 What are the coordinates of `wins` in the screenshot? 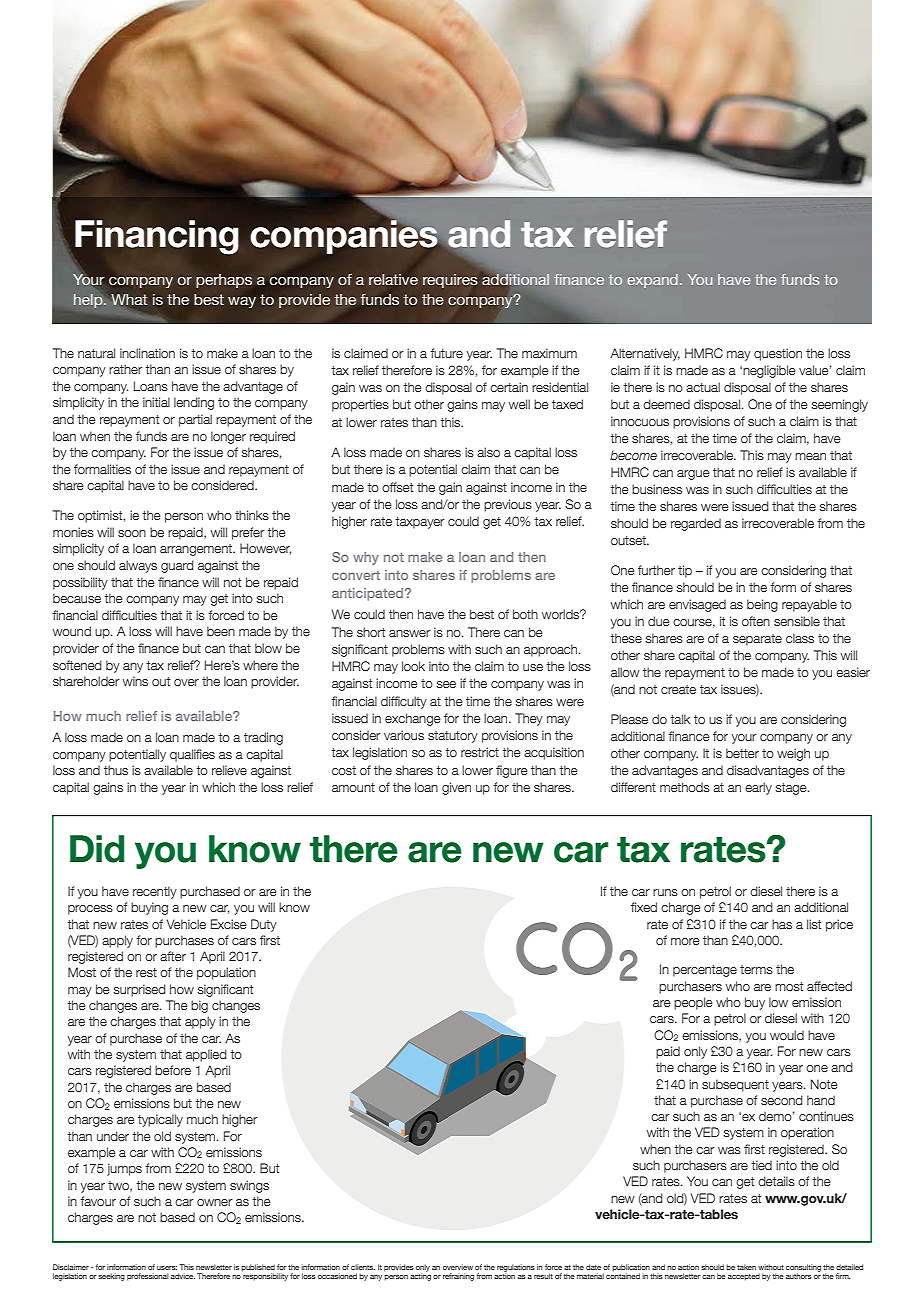 It's located at (135, 681).
